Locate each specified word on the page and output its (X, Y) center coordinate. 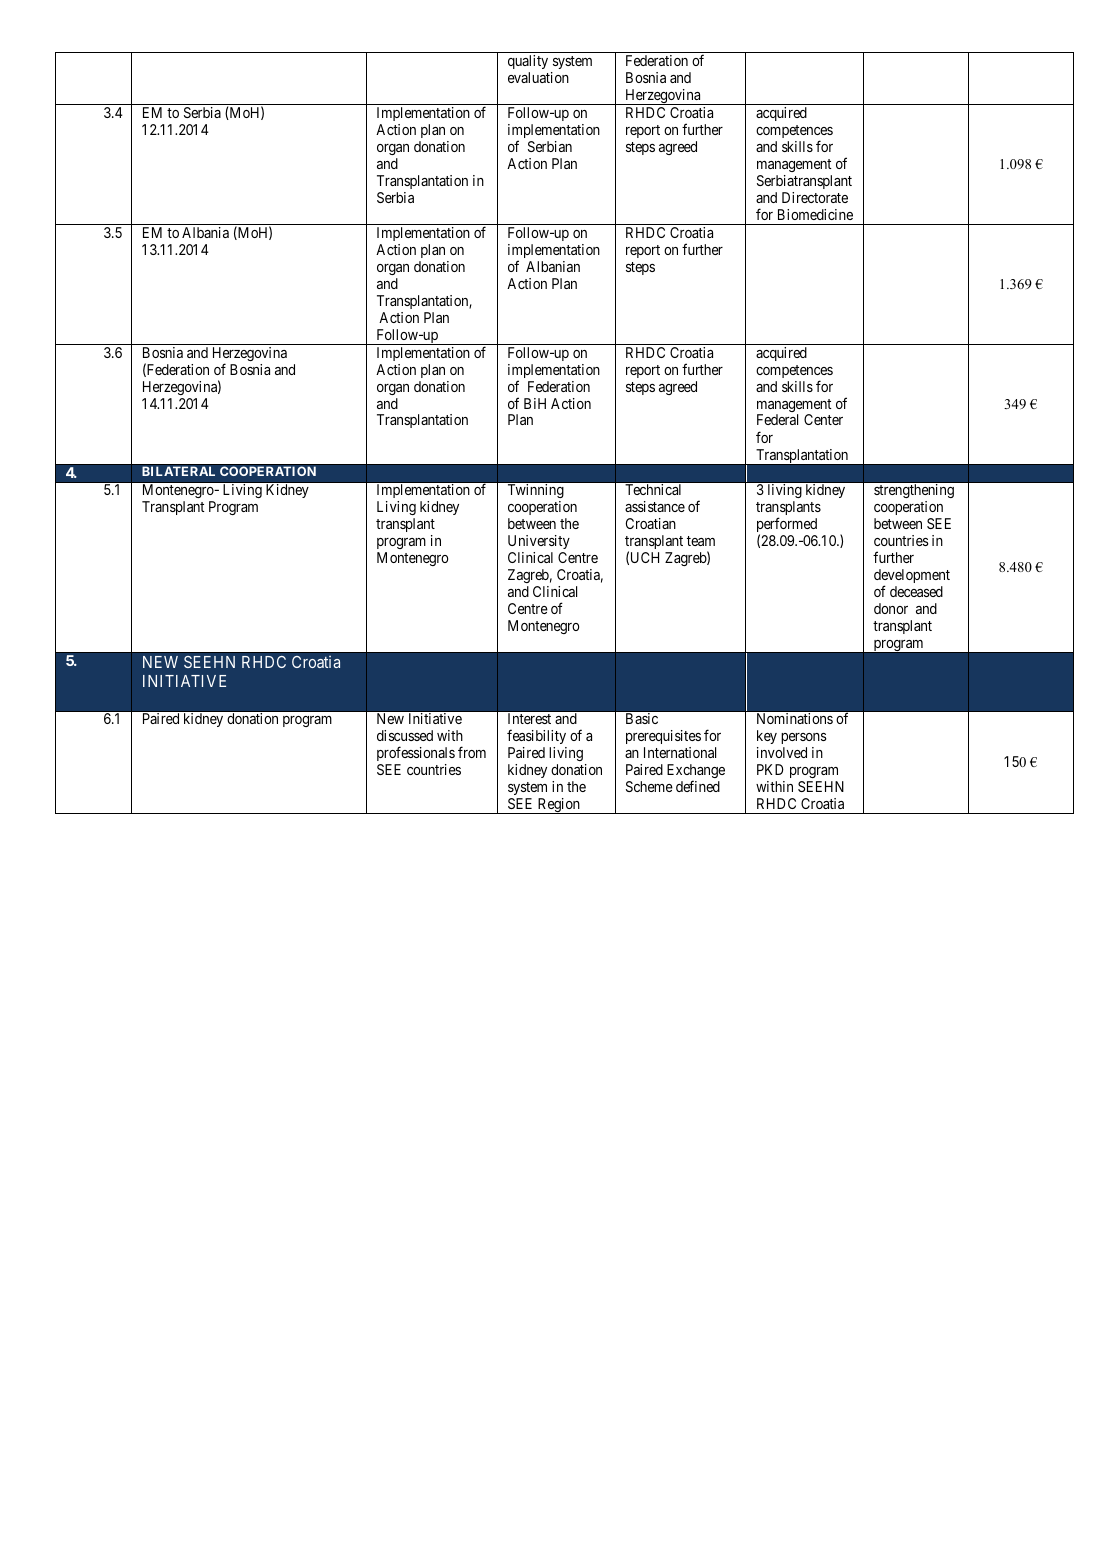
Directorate (815, 197)
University (539, 542)
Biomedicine (815, 214)
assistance (655, 506)
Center (823, 419)
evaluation (538, 77)
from (472, 752)
